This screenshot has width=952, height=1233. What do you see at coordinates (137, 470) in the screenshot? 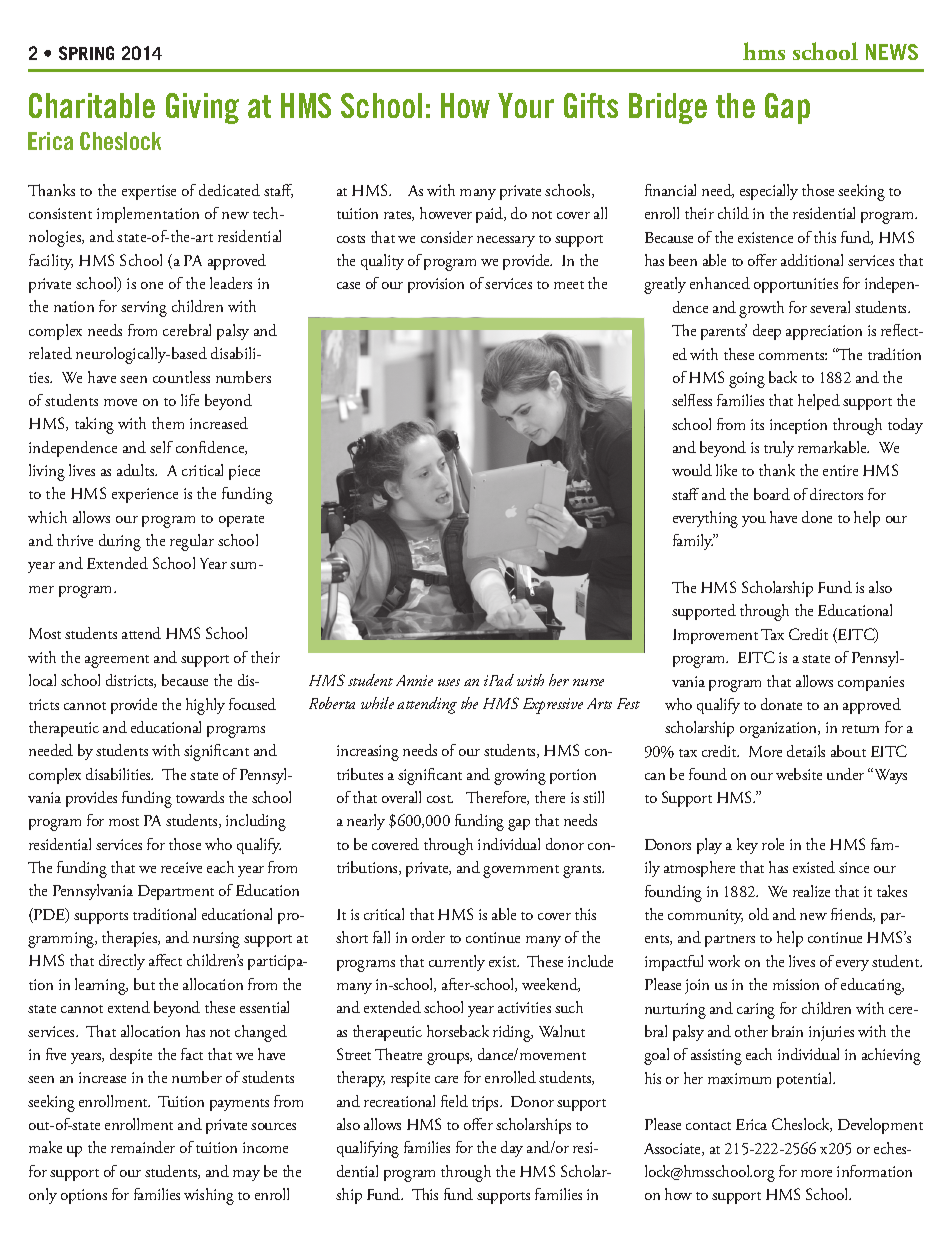
I see `adults` at bounding box center [137, 470].
